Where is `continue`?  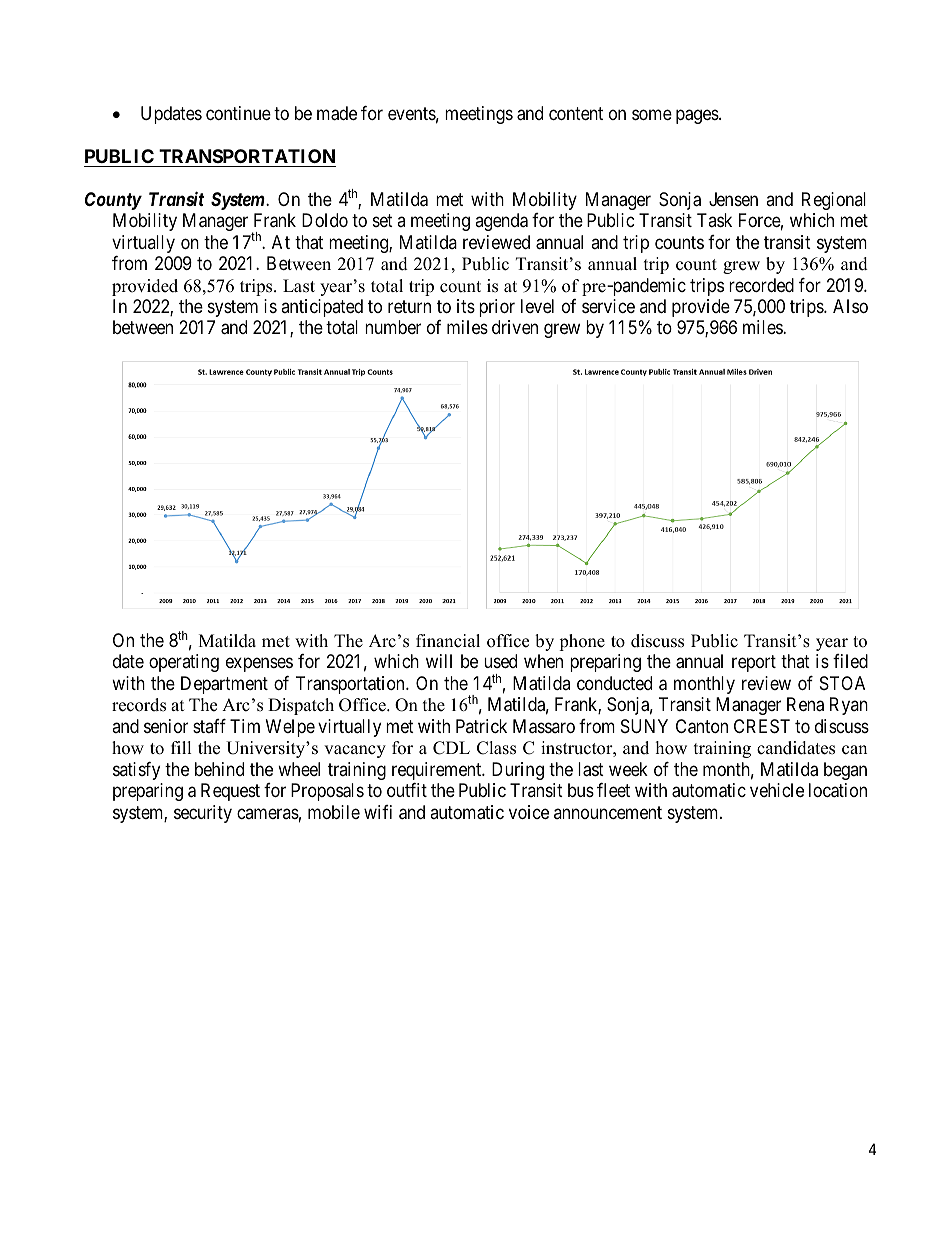 continue is located at coordinates (238, 113).
